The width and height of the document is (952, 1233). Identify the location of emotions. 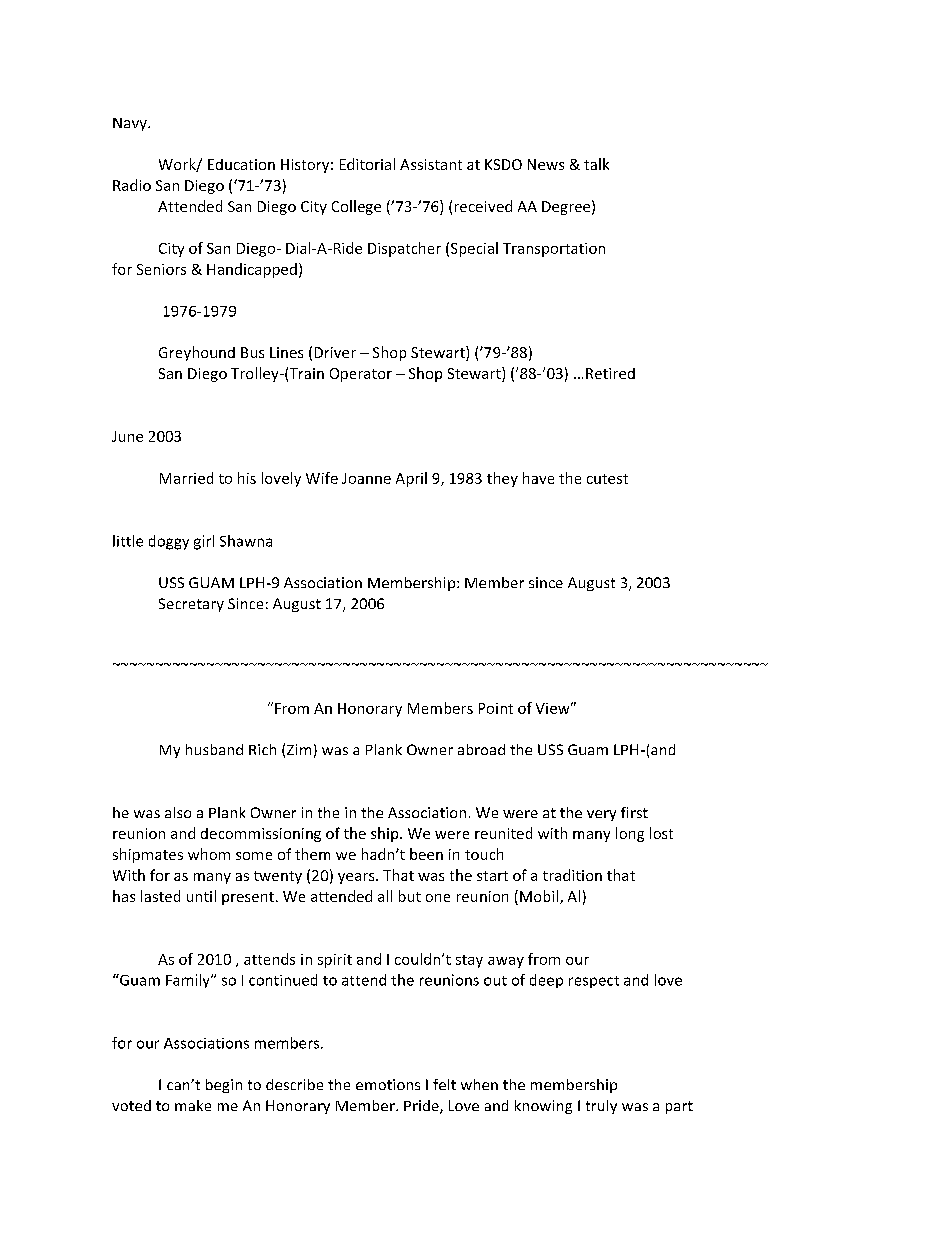
(388, 1084).
